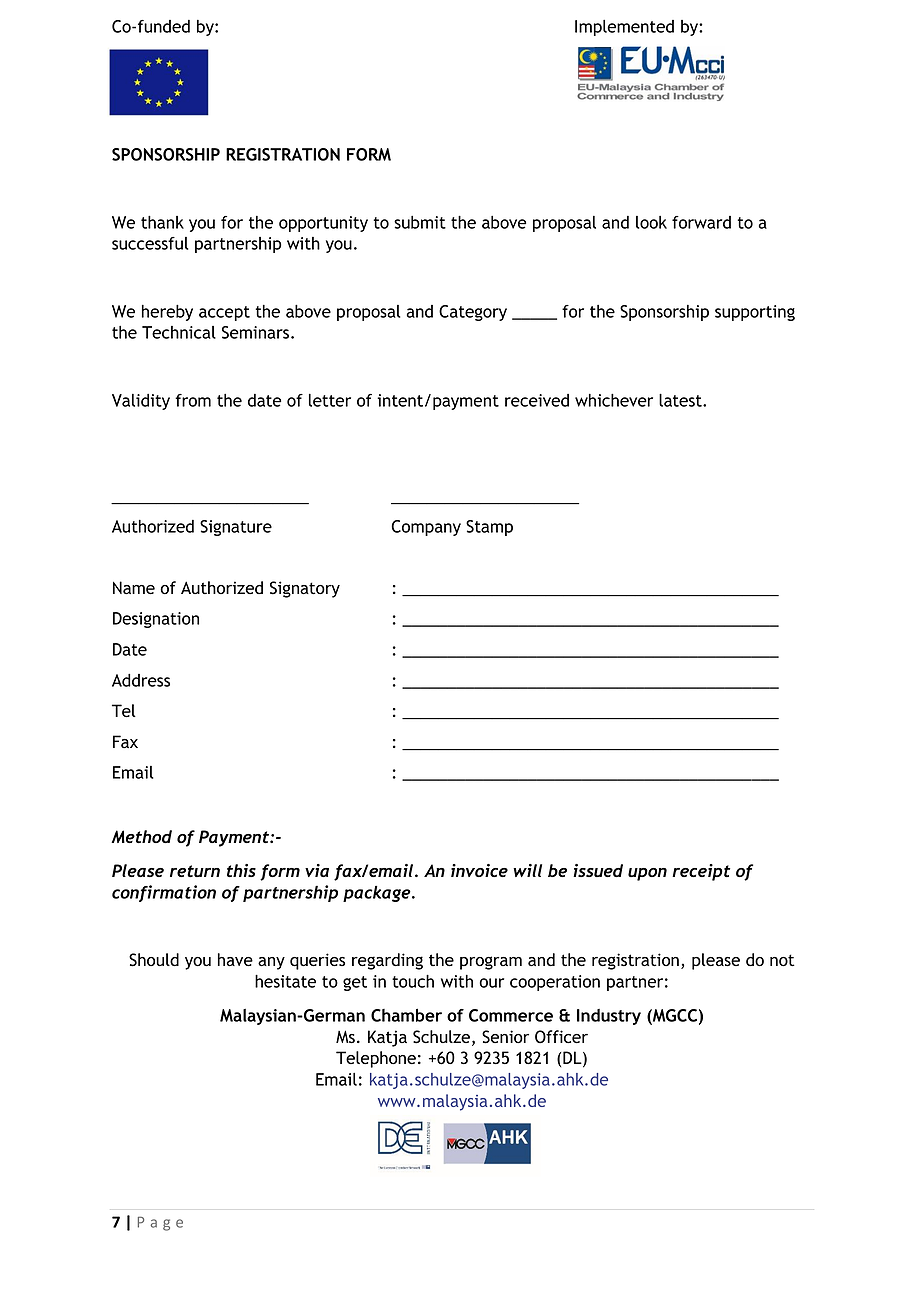 Image resolution: width=924 pixels, height=1308 pixels. I want to click on latest, so click(681, 400).
